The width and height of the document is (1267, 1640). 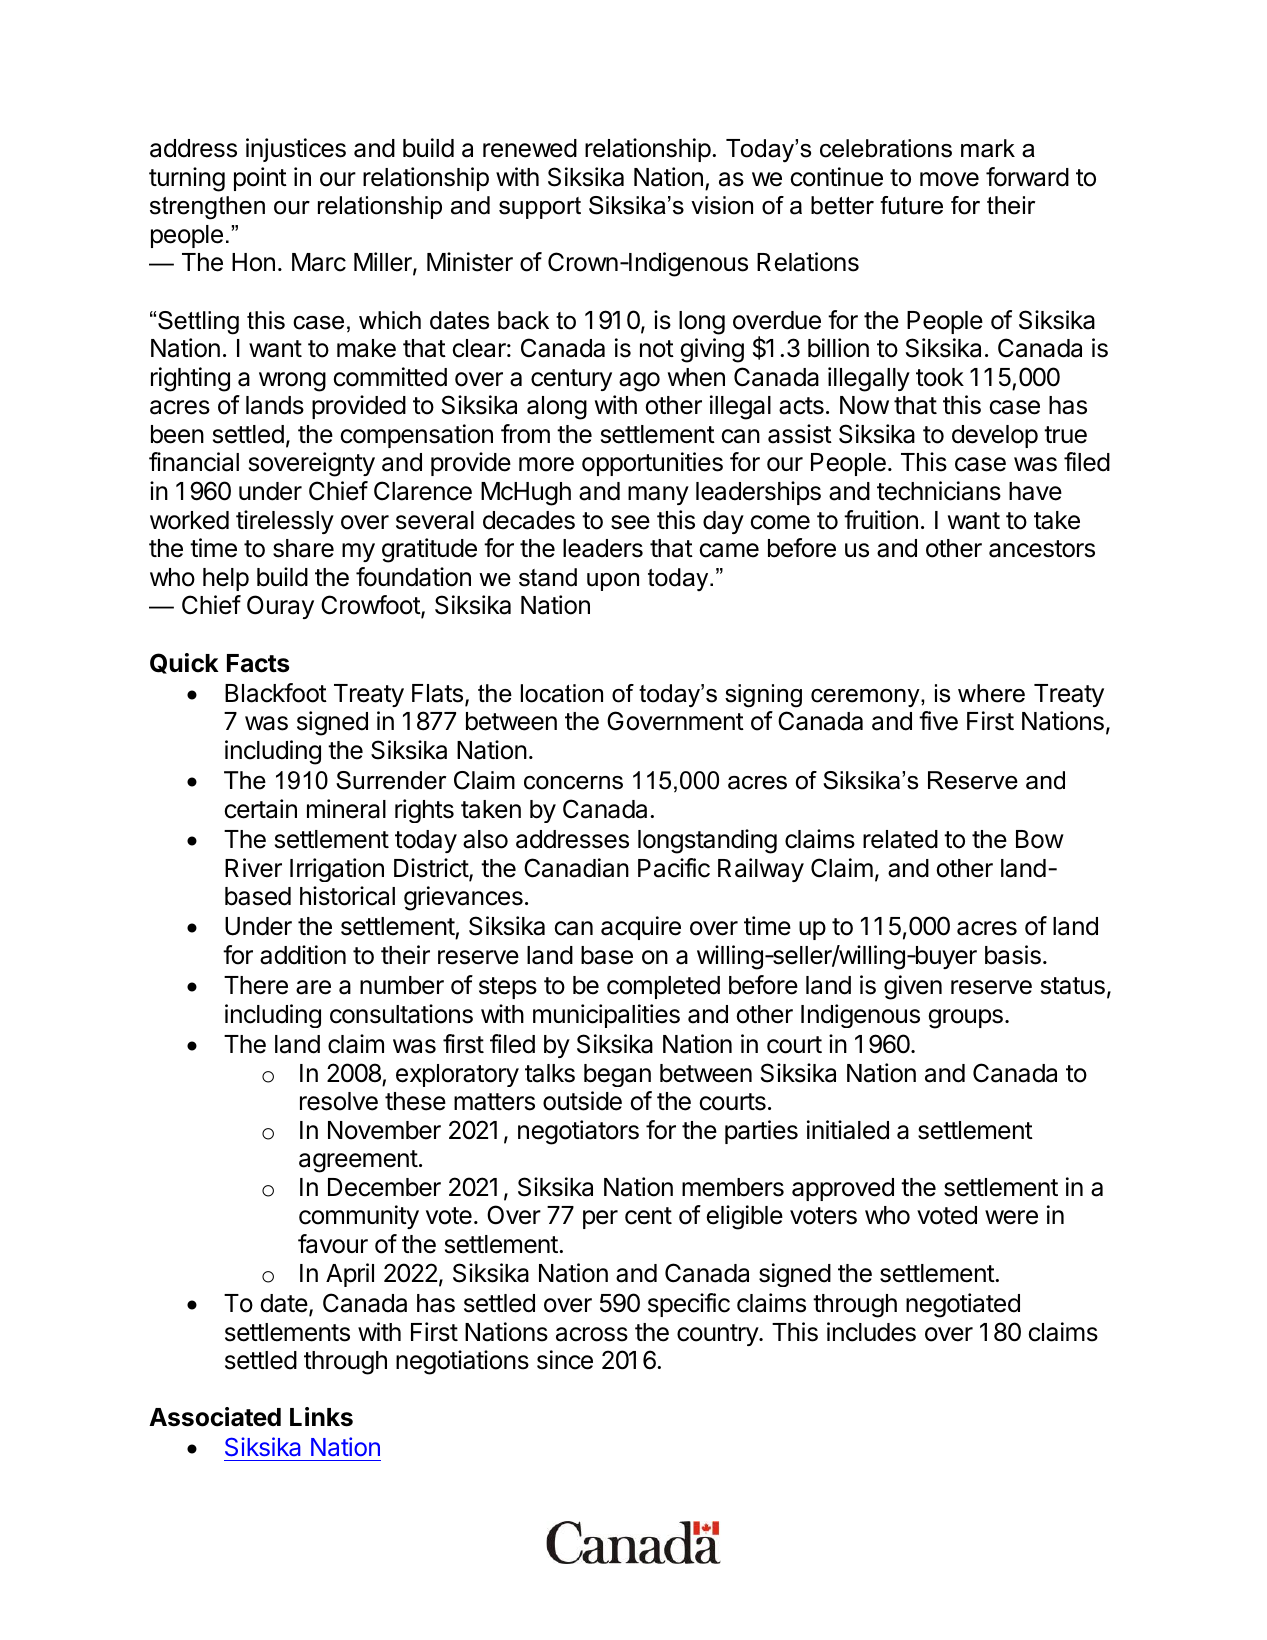 I want to click on There, so click(x=256, y=985).
